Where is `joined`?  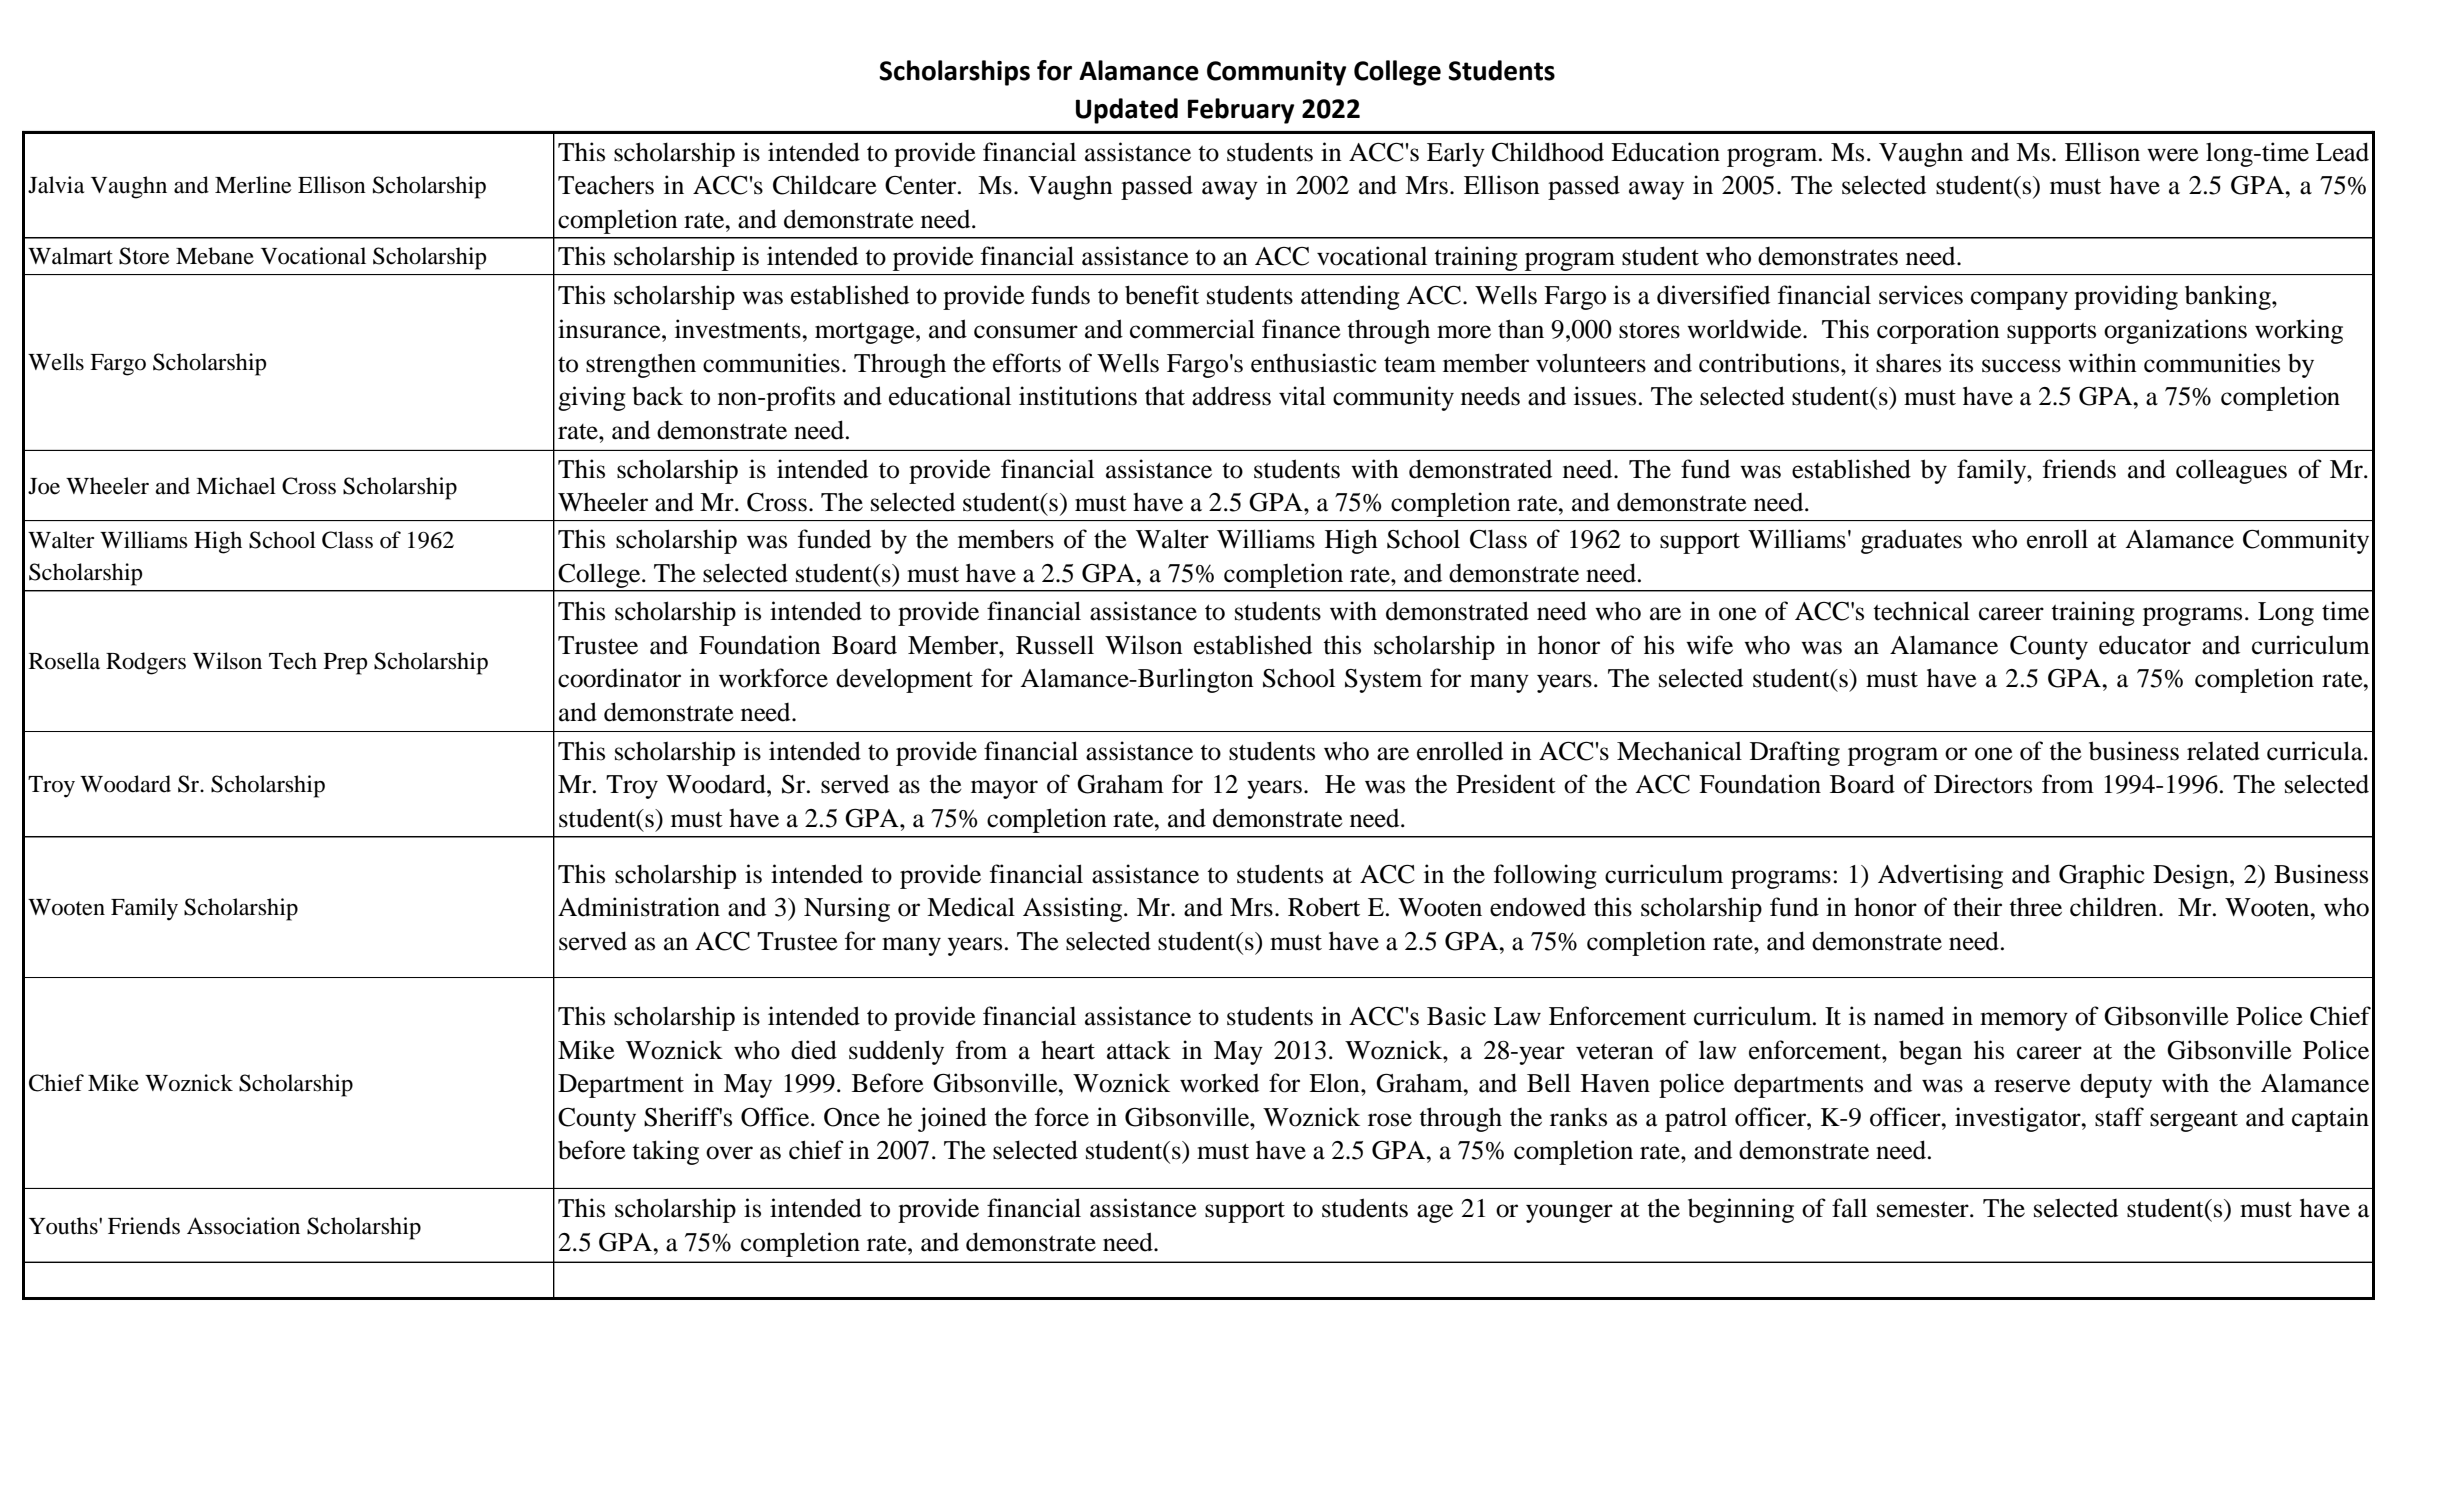
joined is located at coordinates (952, 1119).
